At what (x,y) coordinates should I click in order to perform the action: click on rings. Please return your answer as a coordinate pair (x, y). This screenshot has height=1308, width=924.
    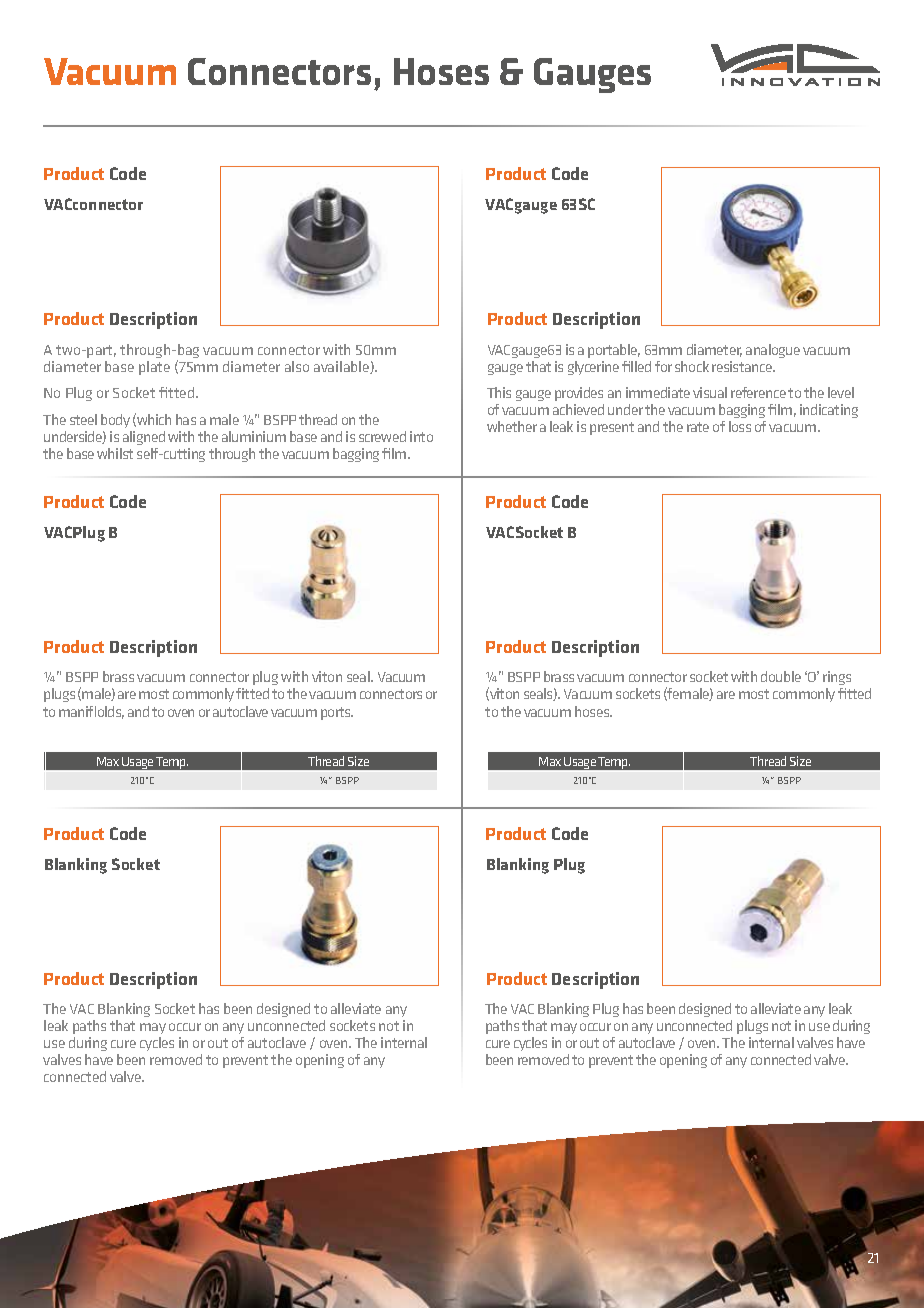
    Looking at the image, I should click on (837, 680).
